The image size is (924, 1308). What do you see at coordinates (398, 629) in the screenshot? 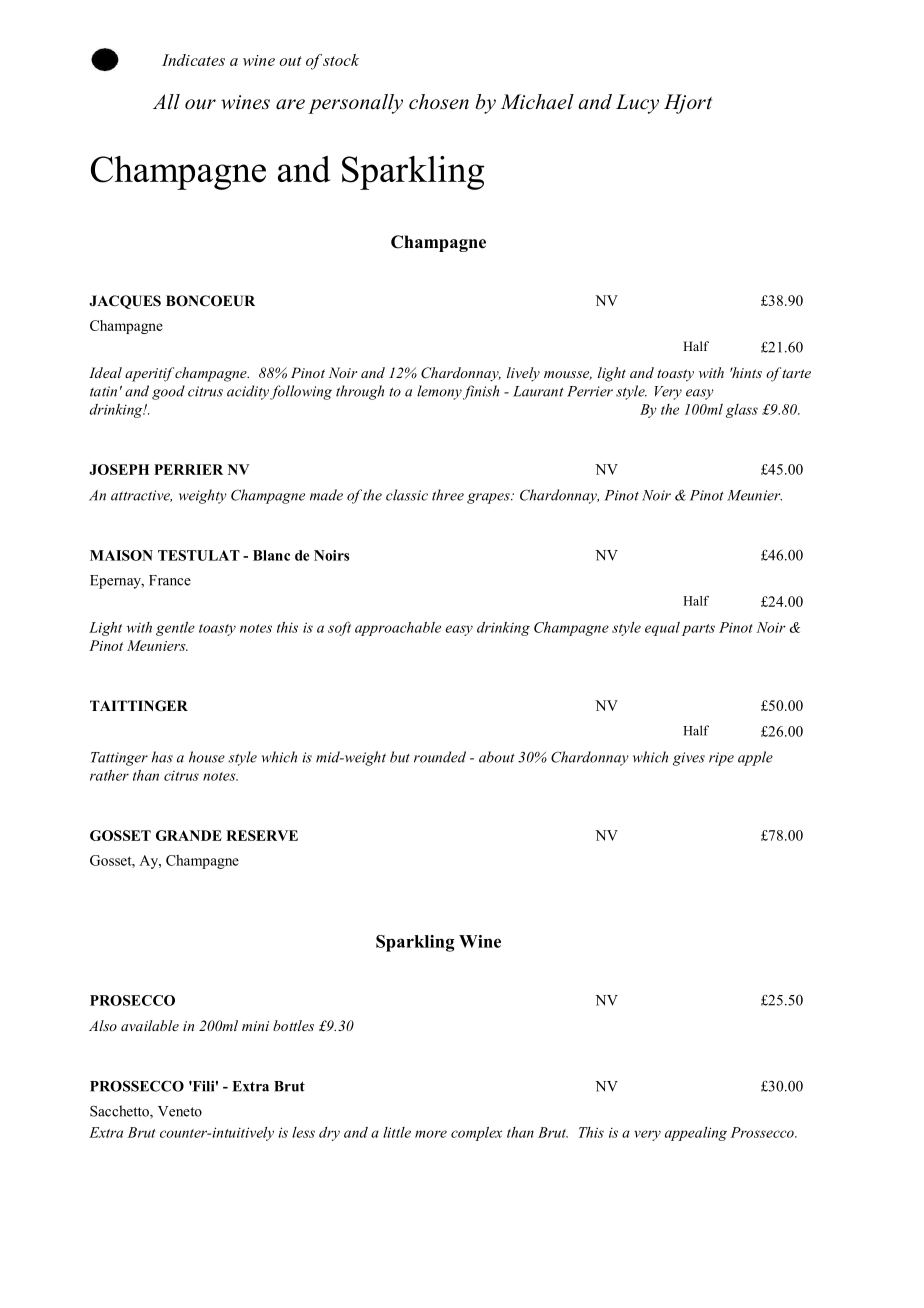
I see `approachable` at bounding box center [398, 629].
